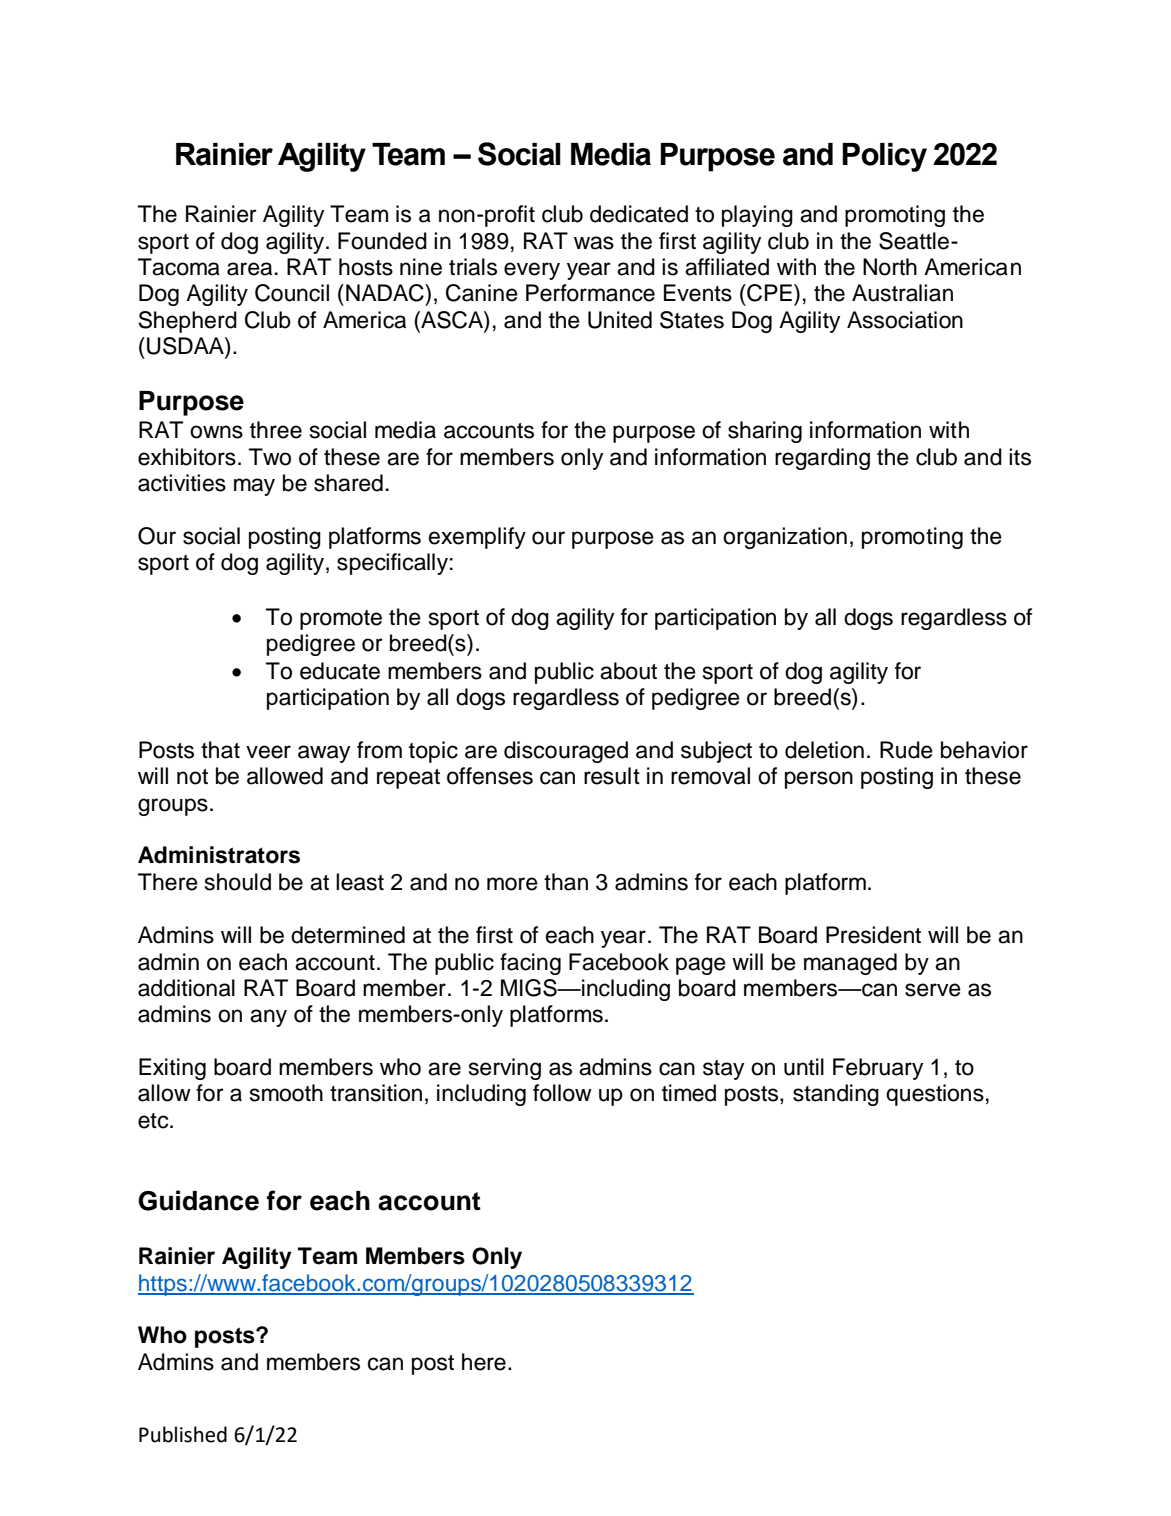 This screenshot has width=1171, height=1516. Describe the element at coordinates (612, 776) in the screenshot. I see `result` at that location.
